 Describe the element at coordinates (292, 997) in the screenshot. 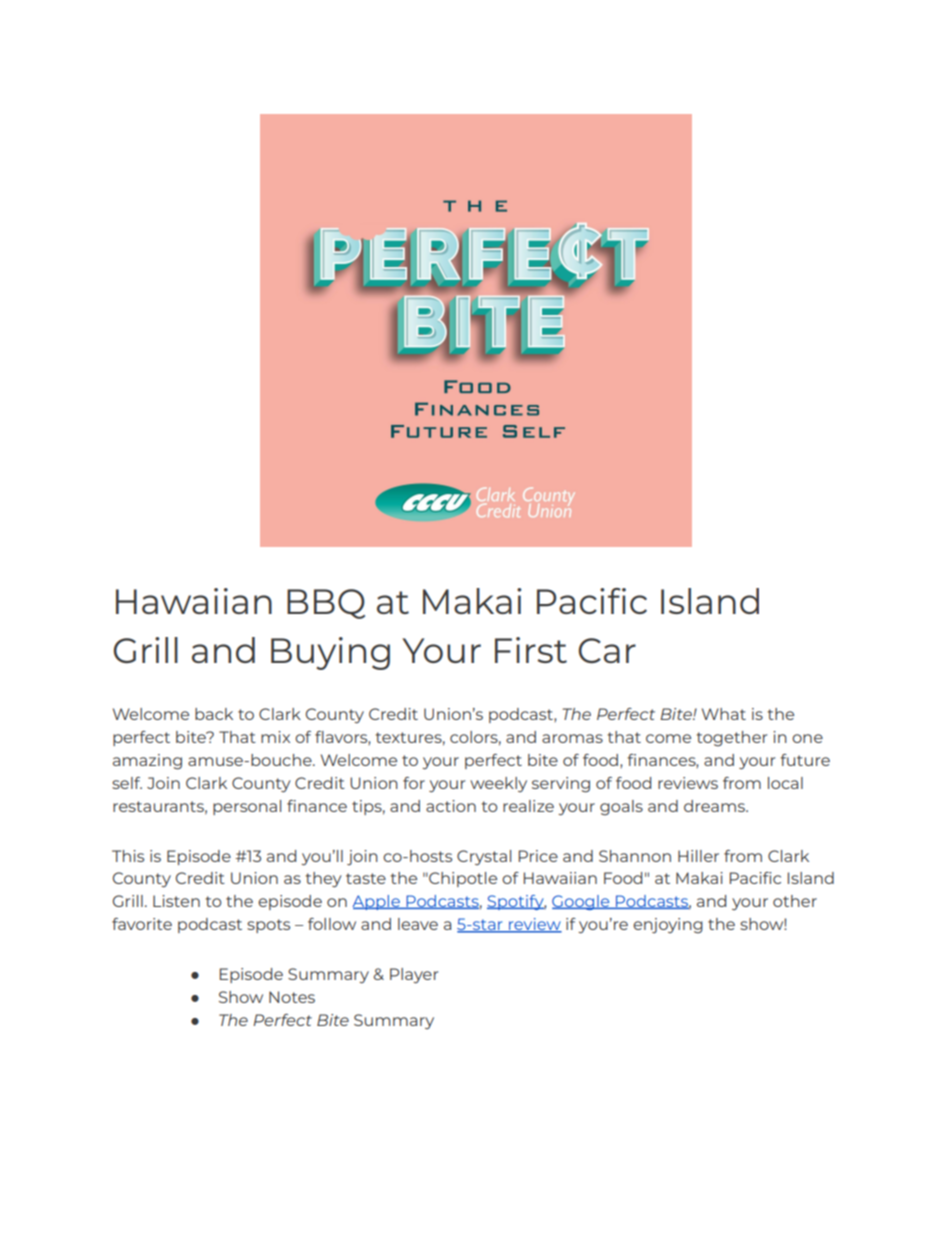

I see `Notes` at that location.
